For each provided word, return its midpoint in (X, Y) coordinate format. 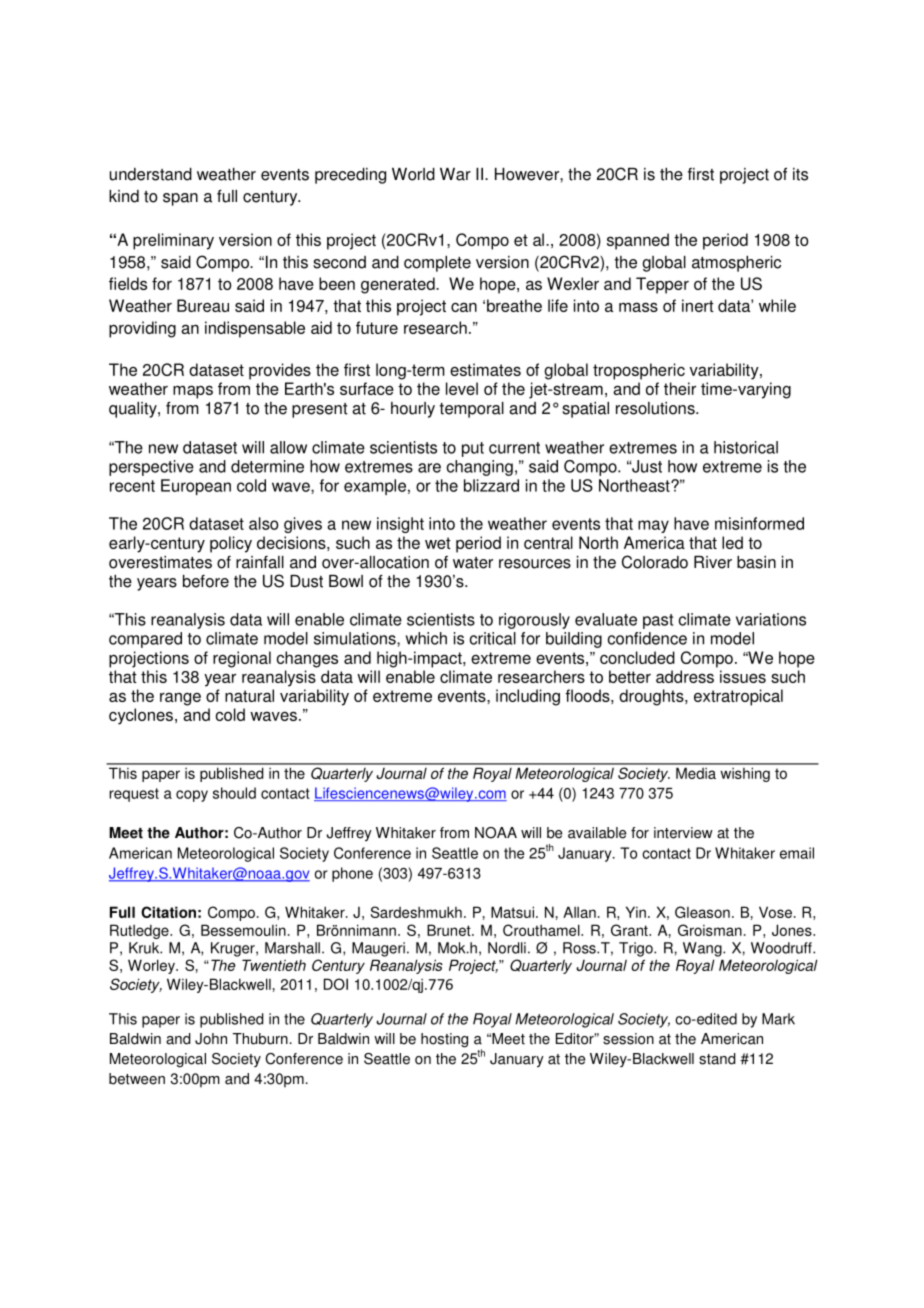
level (462, 388)
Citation (168, 912)
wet (438, 543)
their (680, 388)
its (800, 174)
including (528, 697)
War (455, 174)
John (211, 1039)
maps (193, 392)
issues (743, 676)
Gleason (702, 912)
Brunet (450, 930)
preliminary (173, 241)
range (180, 699)
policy (231, 544)
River (713, 562)
